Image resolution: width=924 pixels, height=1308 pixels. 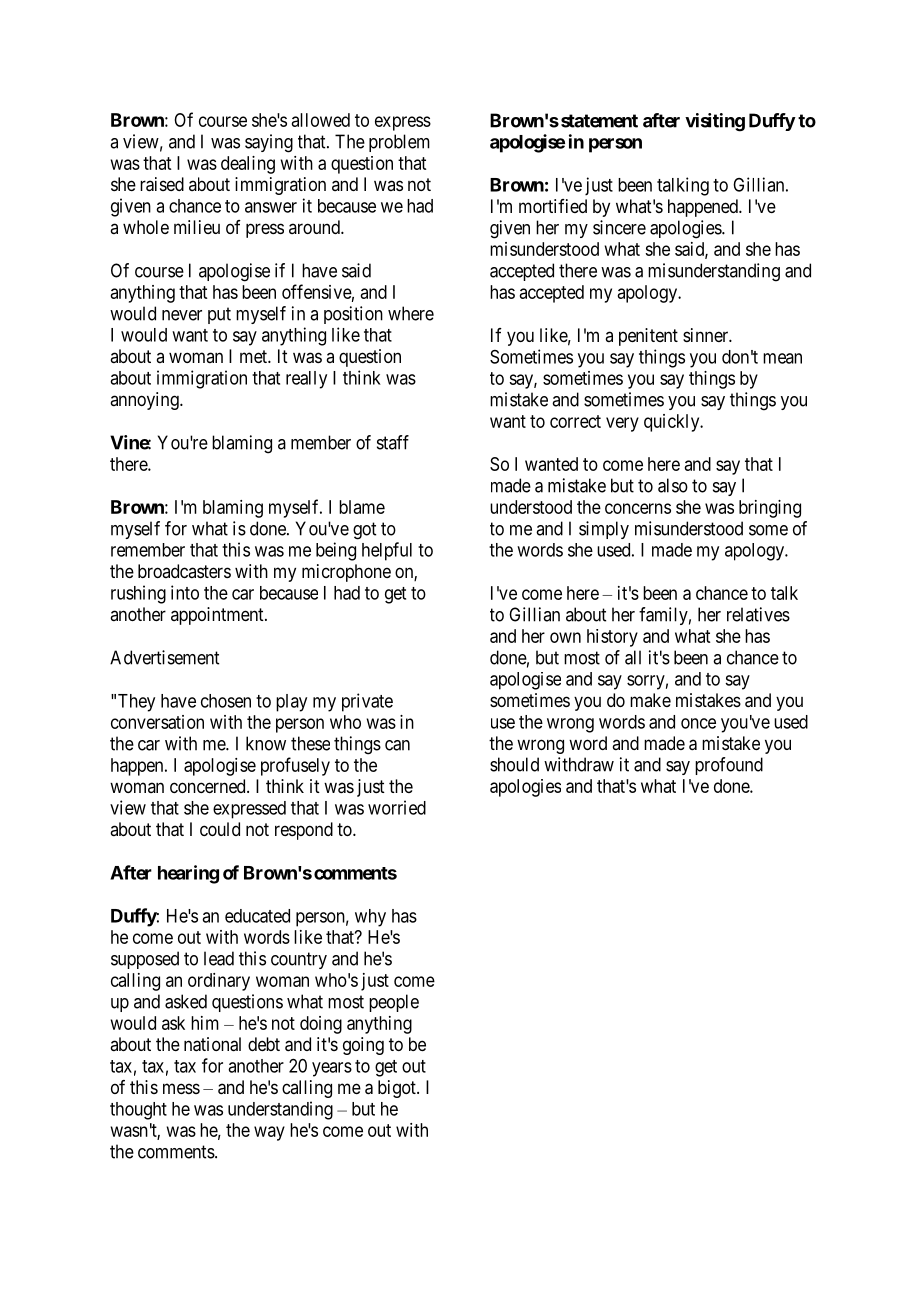 I want to click on dealing, so click(x=248, y=165).
